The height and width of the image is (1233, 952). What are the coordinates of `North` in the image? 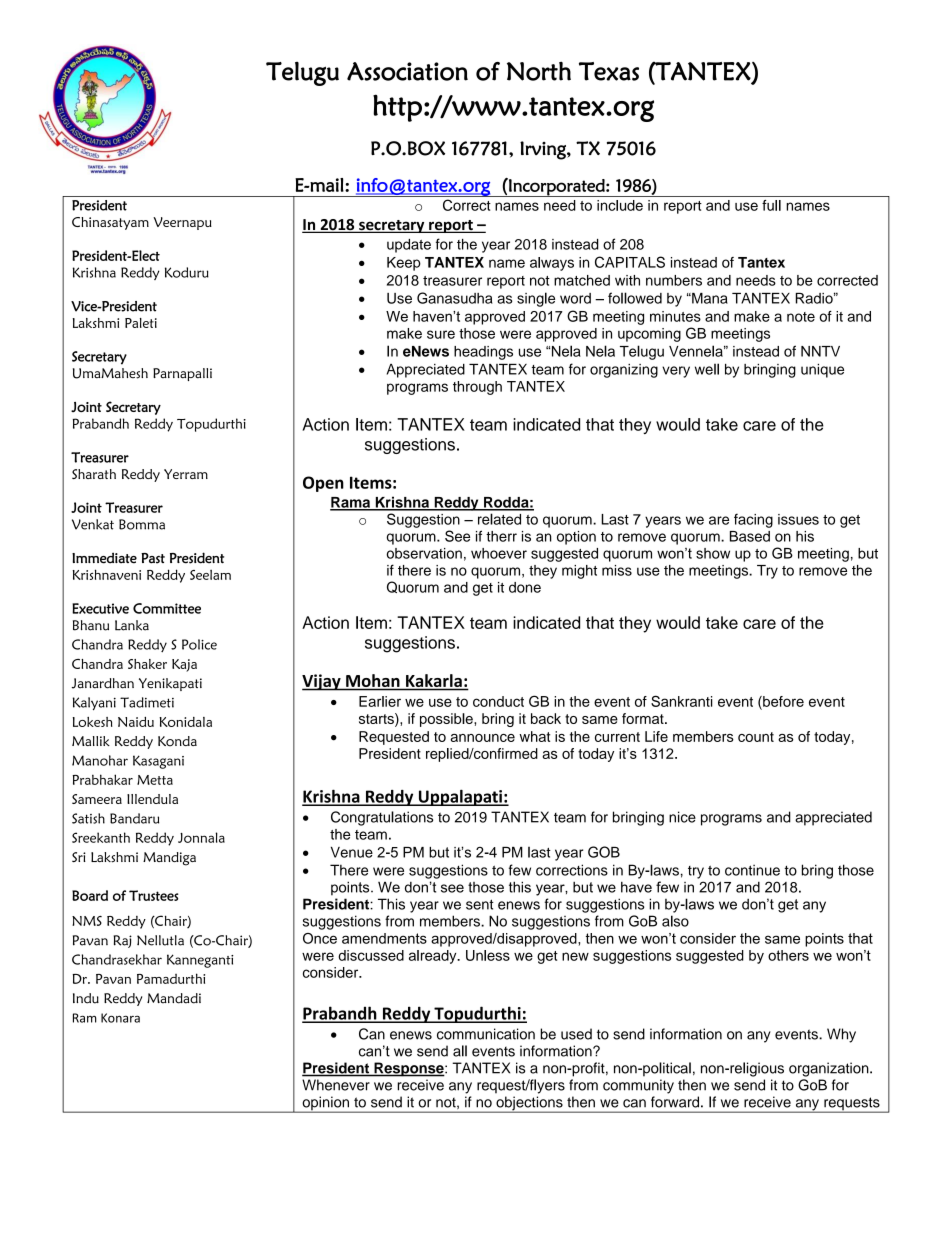 It's located at (539, 71).
